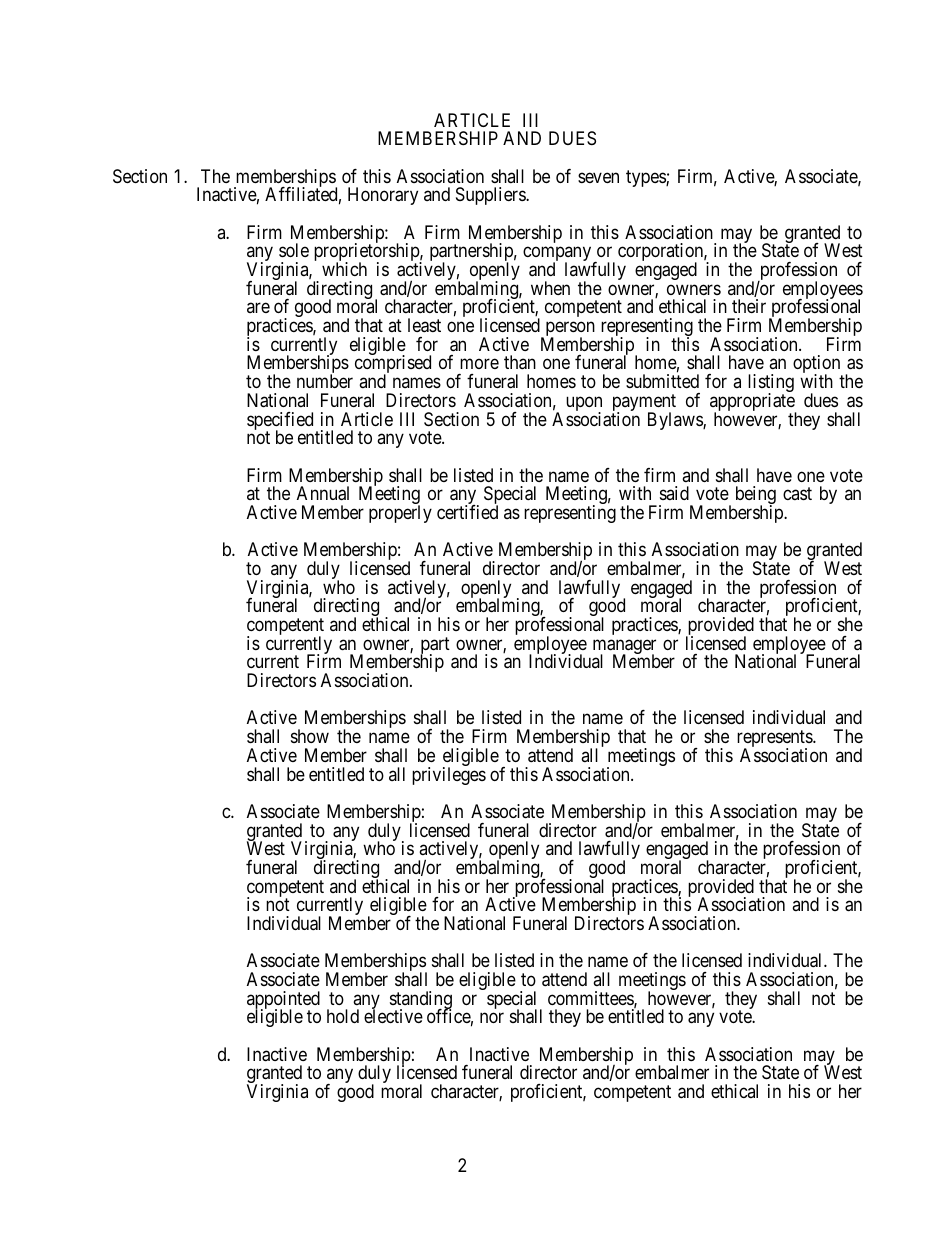  What do you see at coordinates (421, 1001) in the document?
I see `standing` at bounding box center [421, 1001].
